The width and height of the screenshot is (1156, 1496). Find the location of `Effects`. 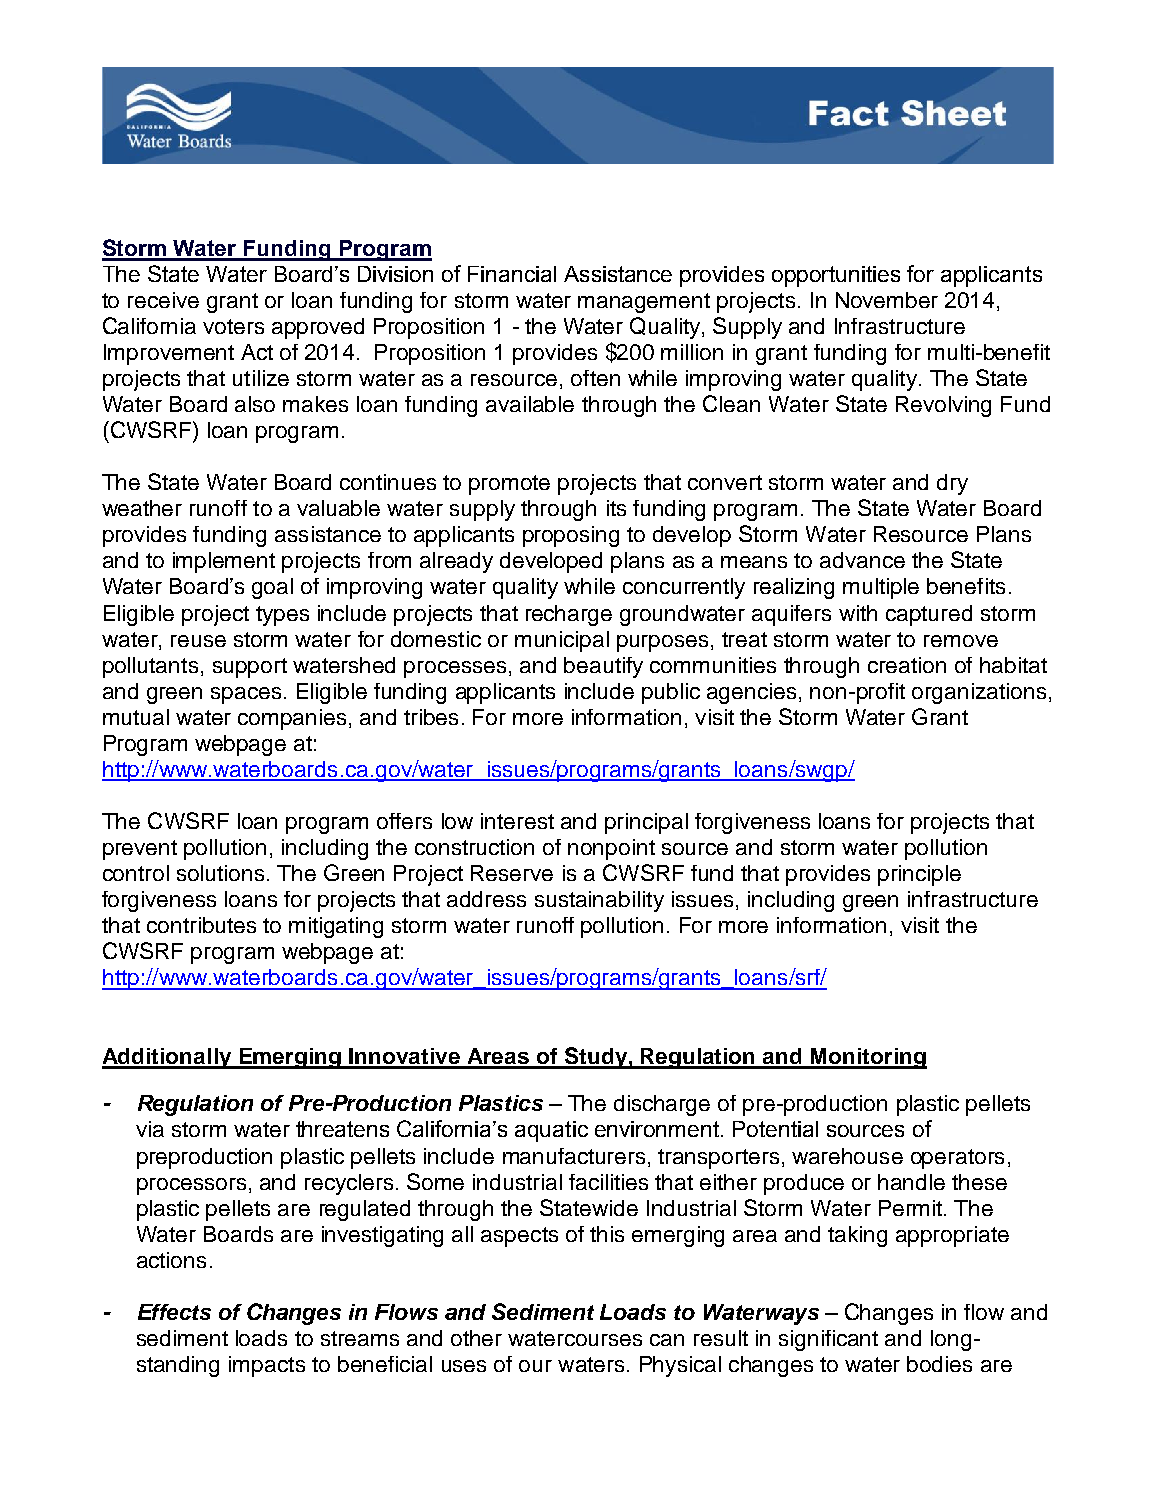

Effects is located at coordinates (174, 1312).
